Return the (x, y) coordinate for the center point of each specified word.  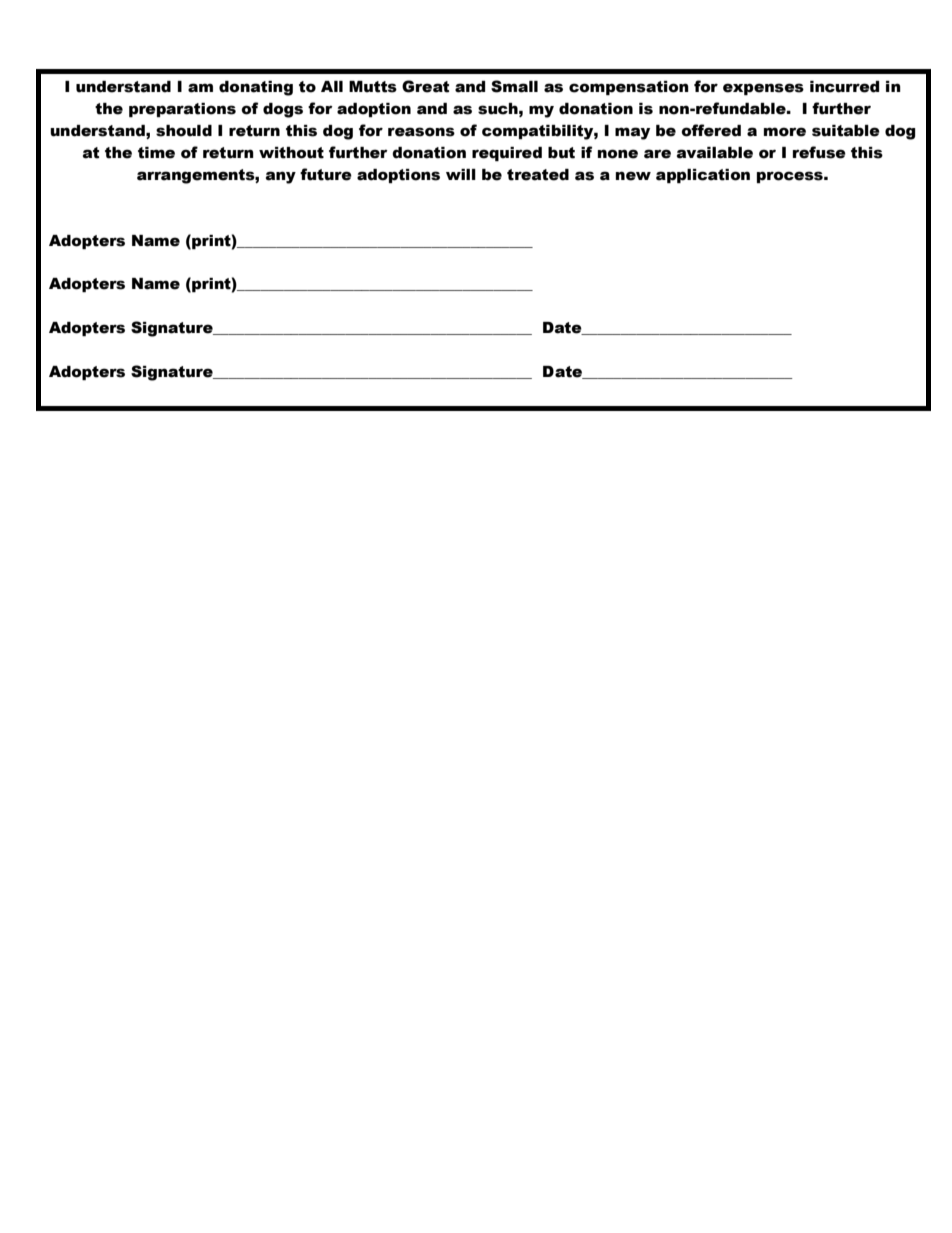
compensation (629, 88)
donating (256, 88)
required (507, 154)
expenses (763, 89)
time (156, 153)
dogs (283, 110)
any (281, 177)
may (632, 133)
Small (514, 86)
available (715, 153)
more (785, 132)
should (184, 131)
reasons (421, 132)
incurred (844, 87)
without (291, 153)
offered (711, 130)
